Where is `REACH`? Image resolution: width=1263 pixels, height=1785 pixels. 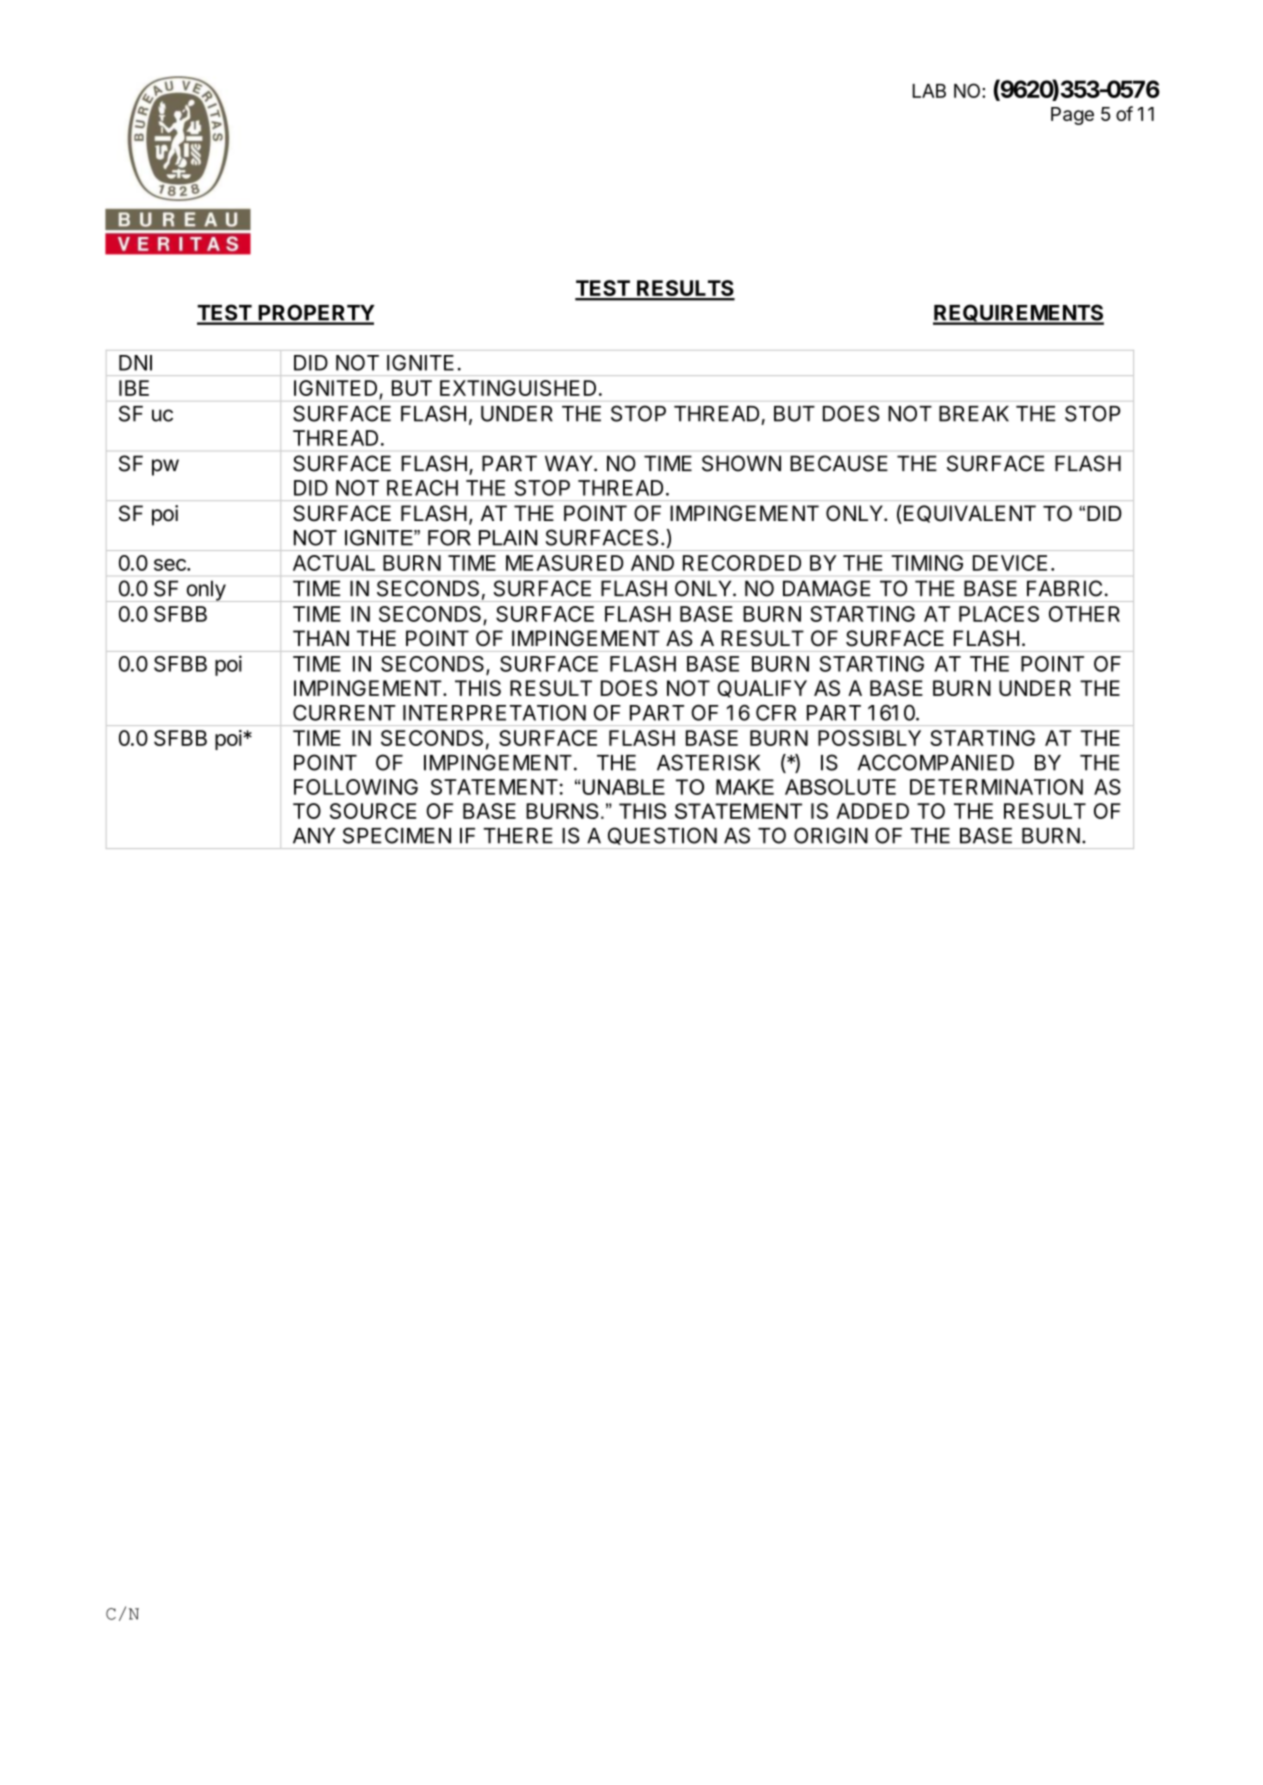
REACH is located at coordinates (422, 488).
